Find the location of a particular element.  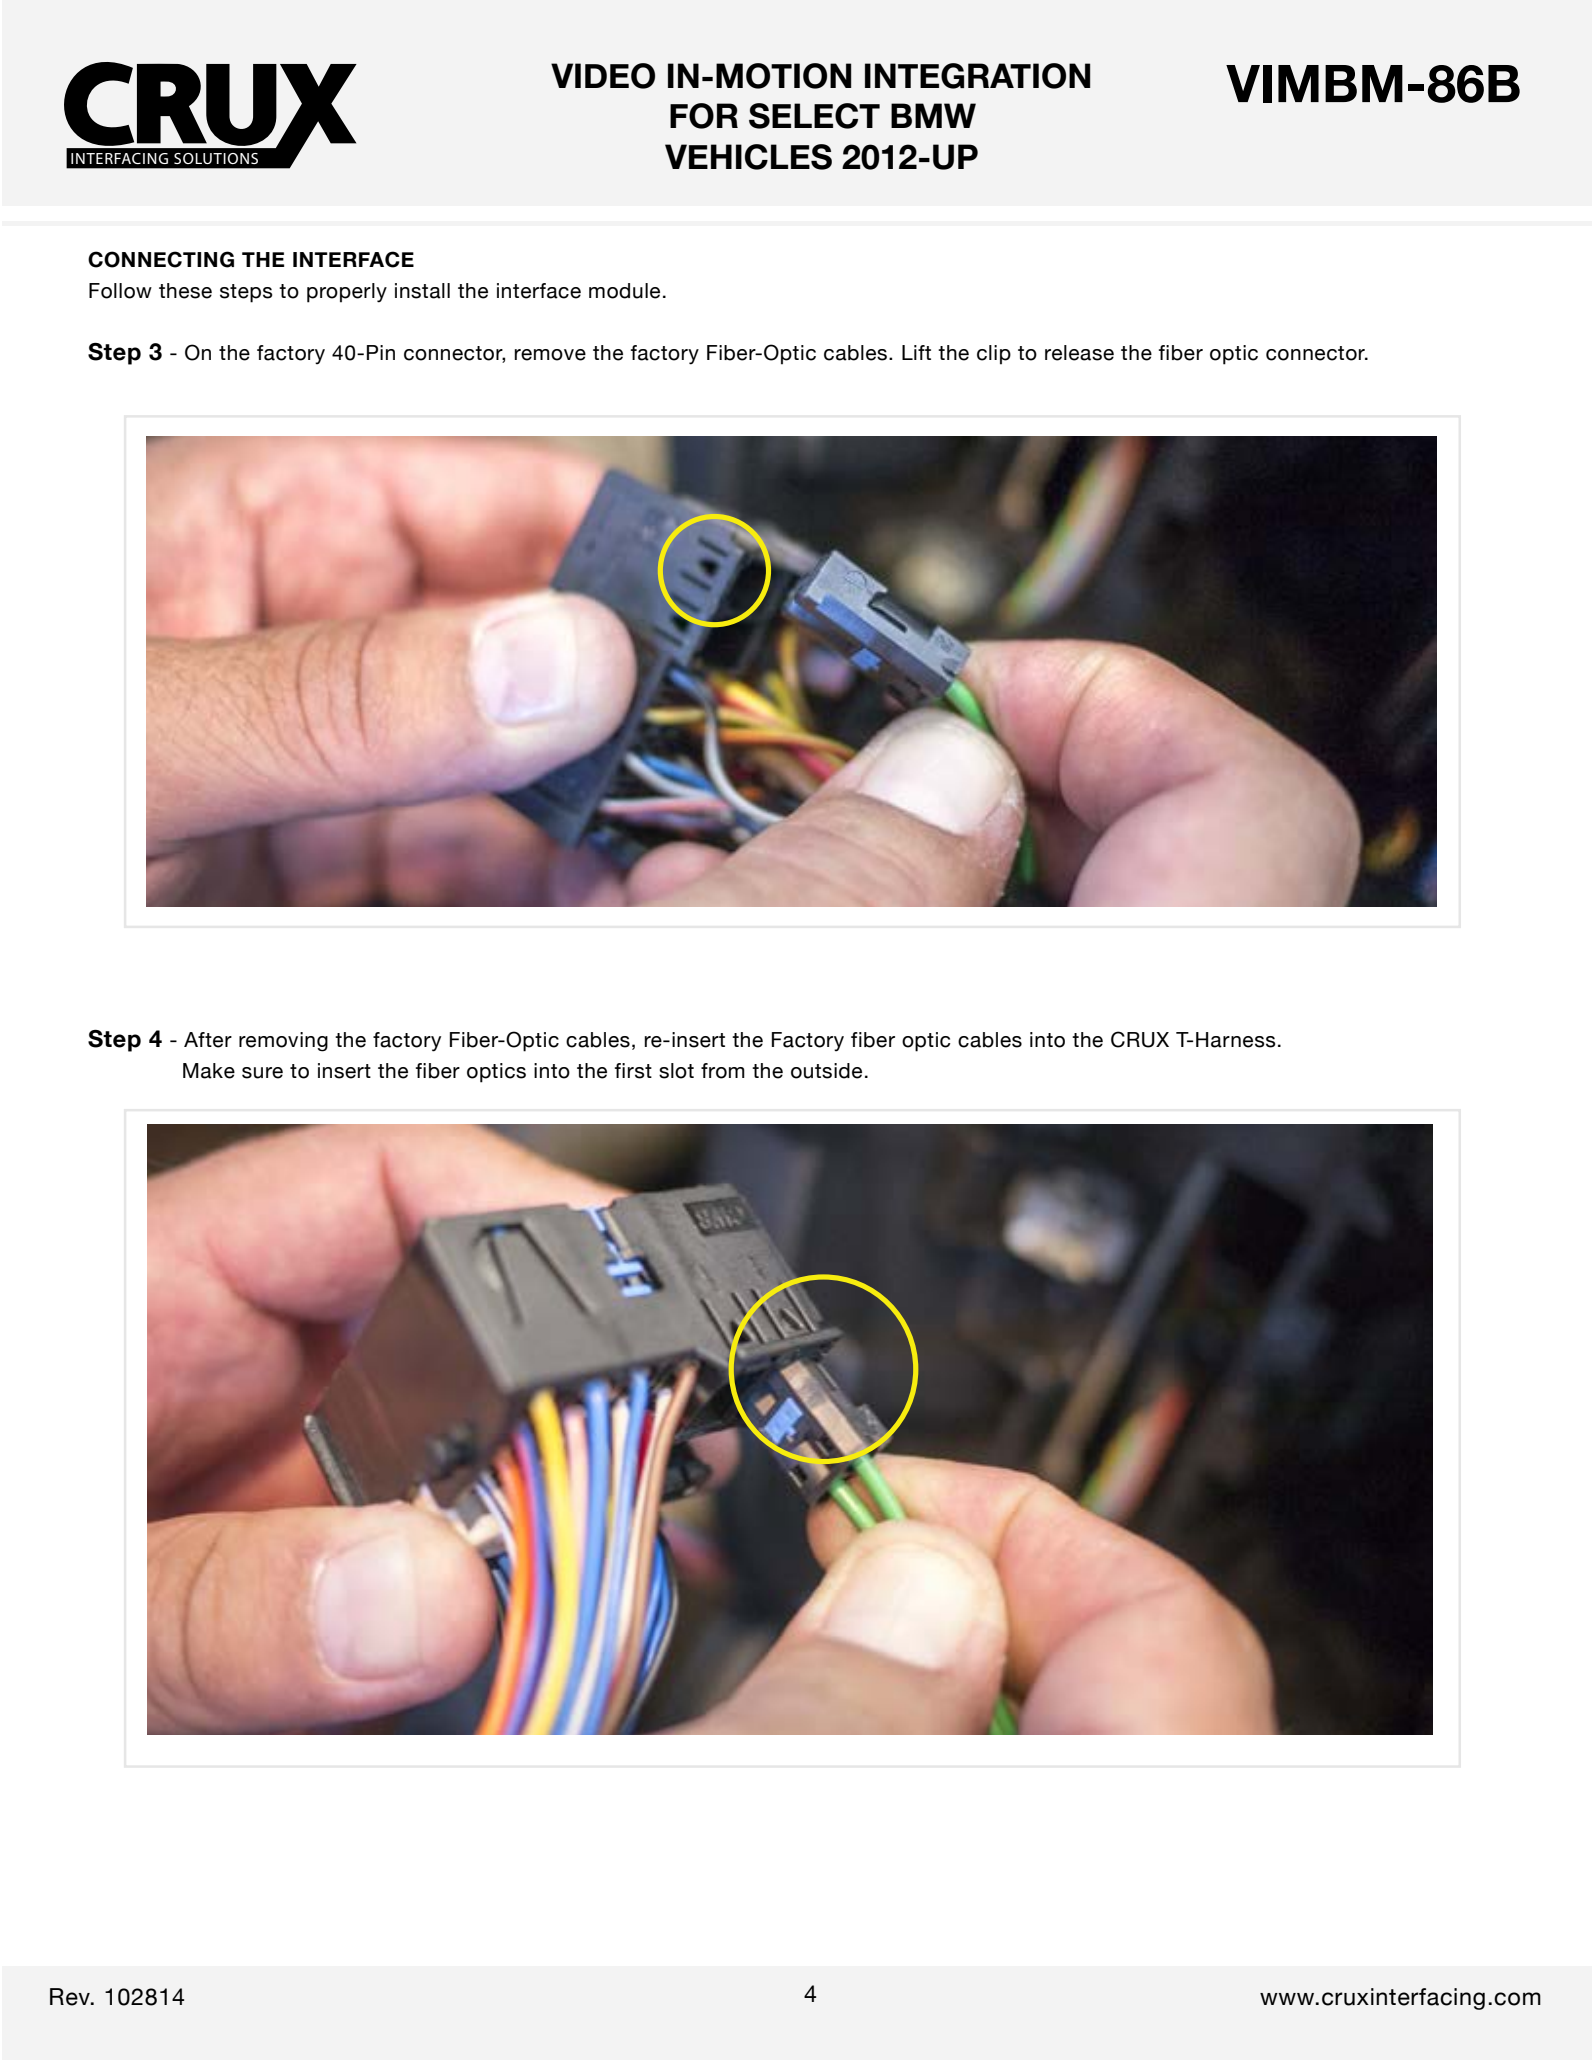

VIDEO is located at coordinates (603, 76).
